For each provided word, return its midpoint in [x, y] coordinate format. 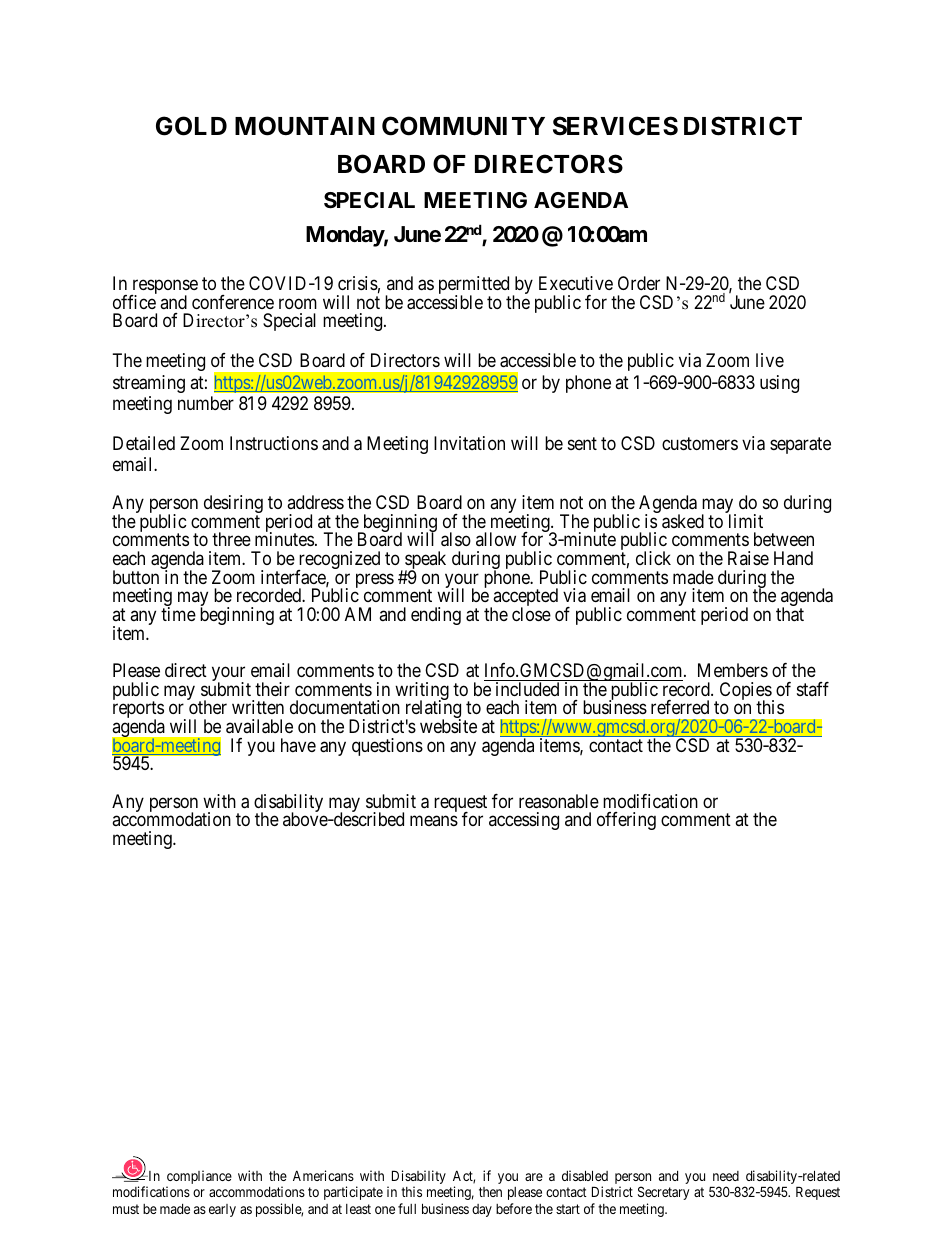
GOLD [191, 126]
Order [639, 283]
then [490, 1192]
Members [733, 670]
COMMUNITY [463, 126]
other [208, 707]
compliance [199, 1178]
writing [422, 692]
